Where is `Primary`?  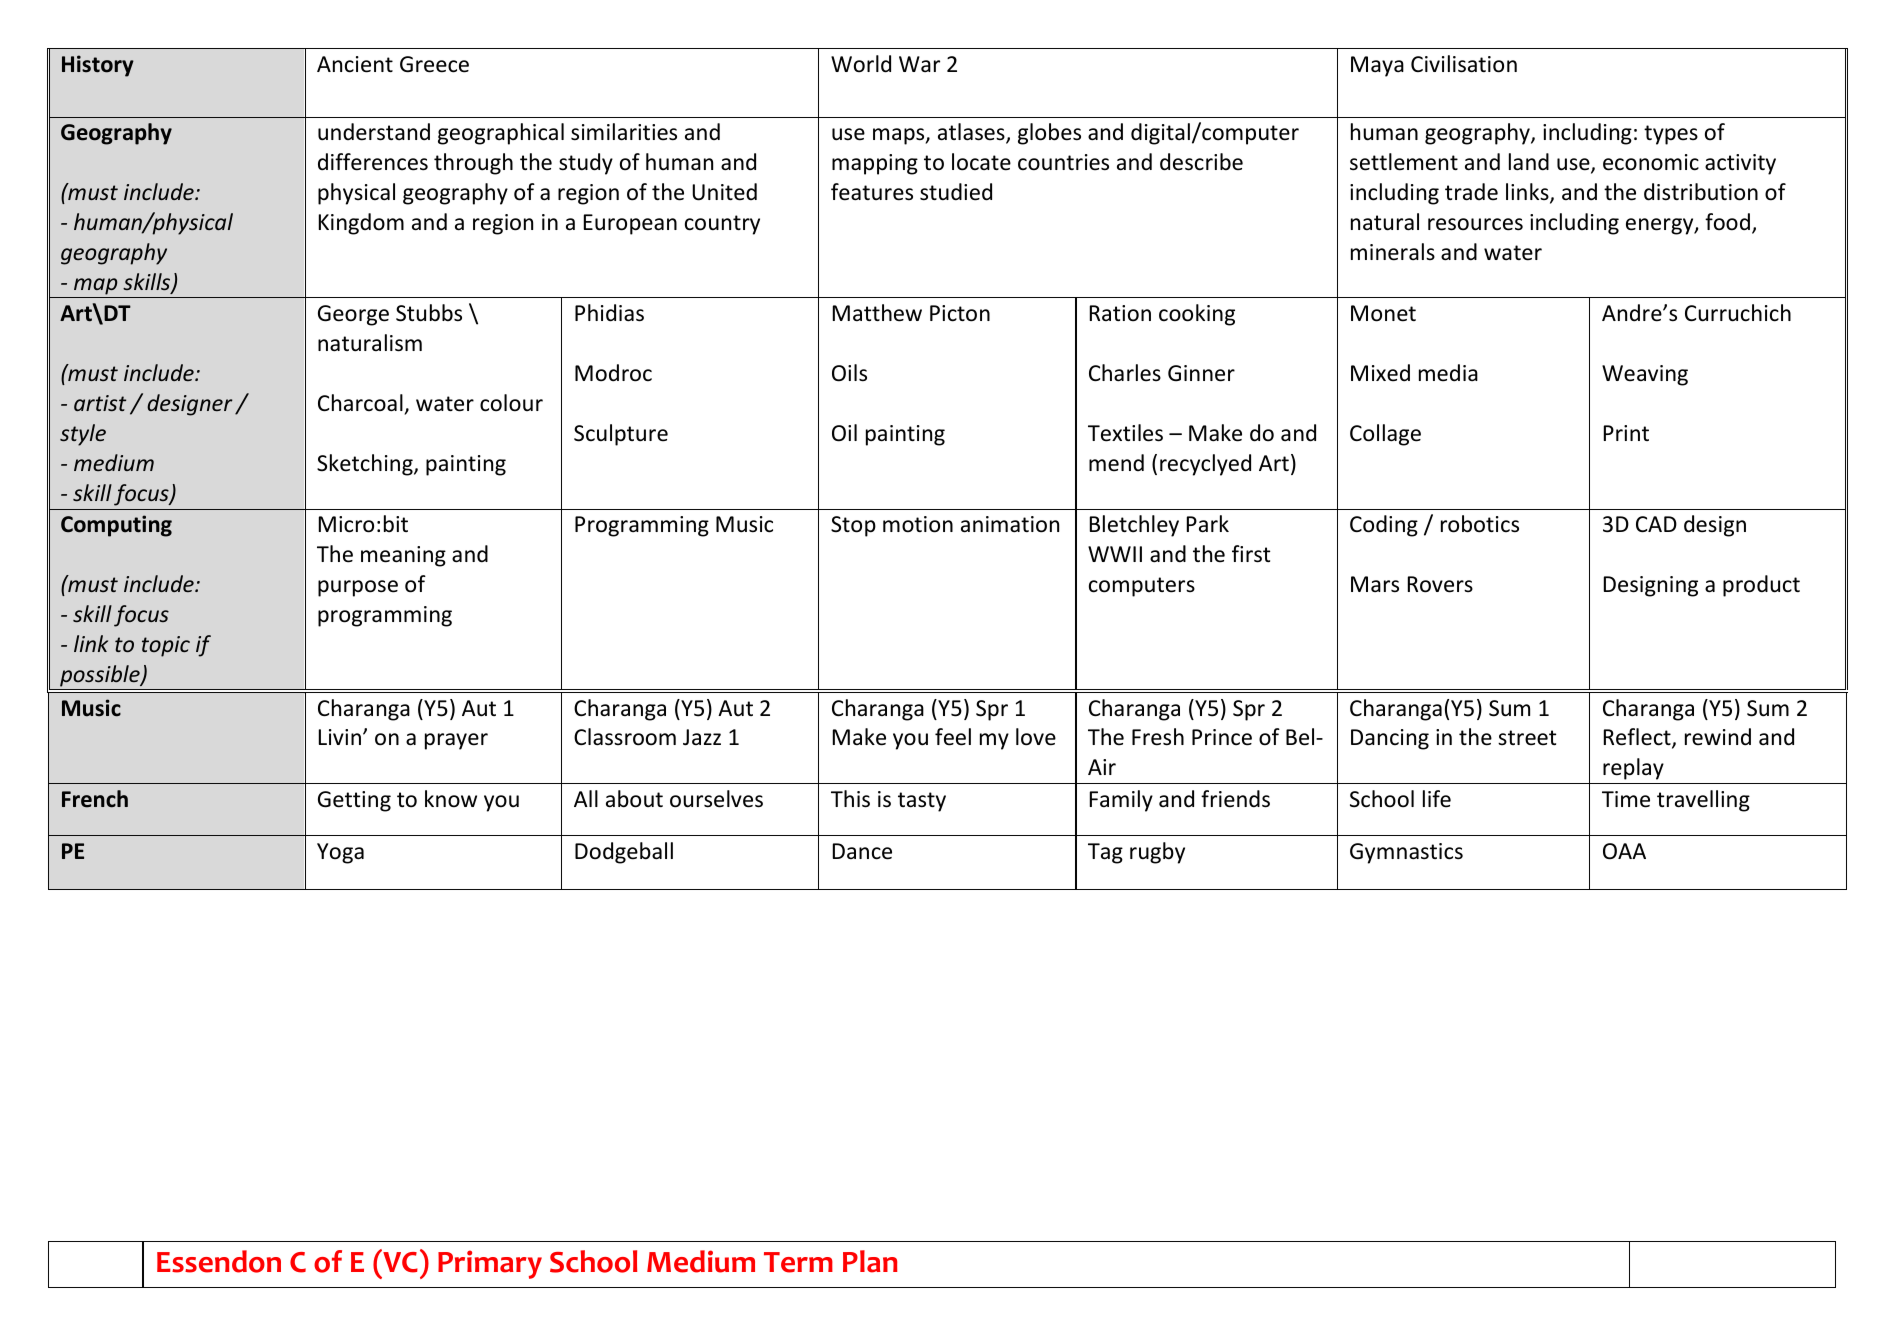
Primary is located at coordinates (490, 1264).
